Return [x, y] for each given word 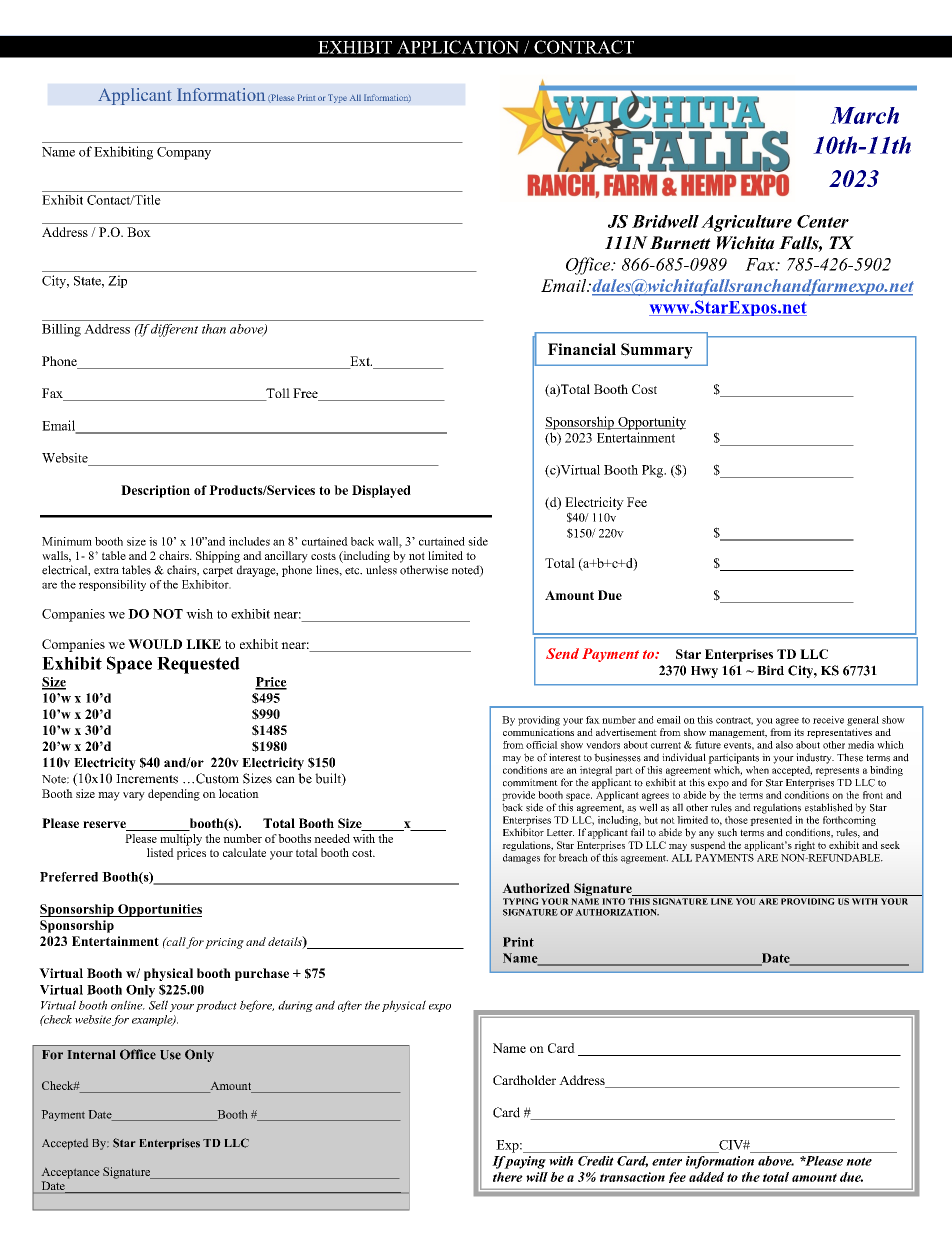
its [799, 732]
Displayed [381, 491]
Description [155, 491]
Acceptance [70, 1173]
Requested [198, 665]
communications [538, 732]
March [864, 115]
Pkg [654, 471]
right [804, 846]
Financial [582, 349]
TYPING [521, 901]
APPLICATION [458, 47]
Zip [117, 281]
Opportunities [159, 910]
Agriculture [746, 223]
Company [184, 153]
